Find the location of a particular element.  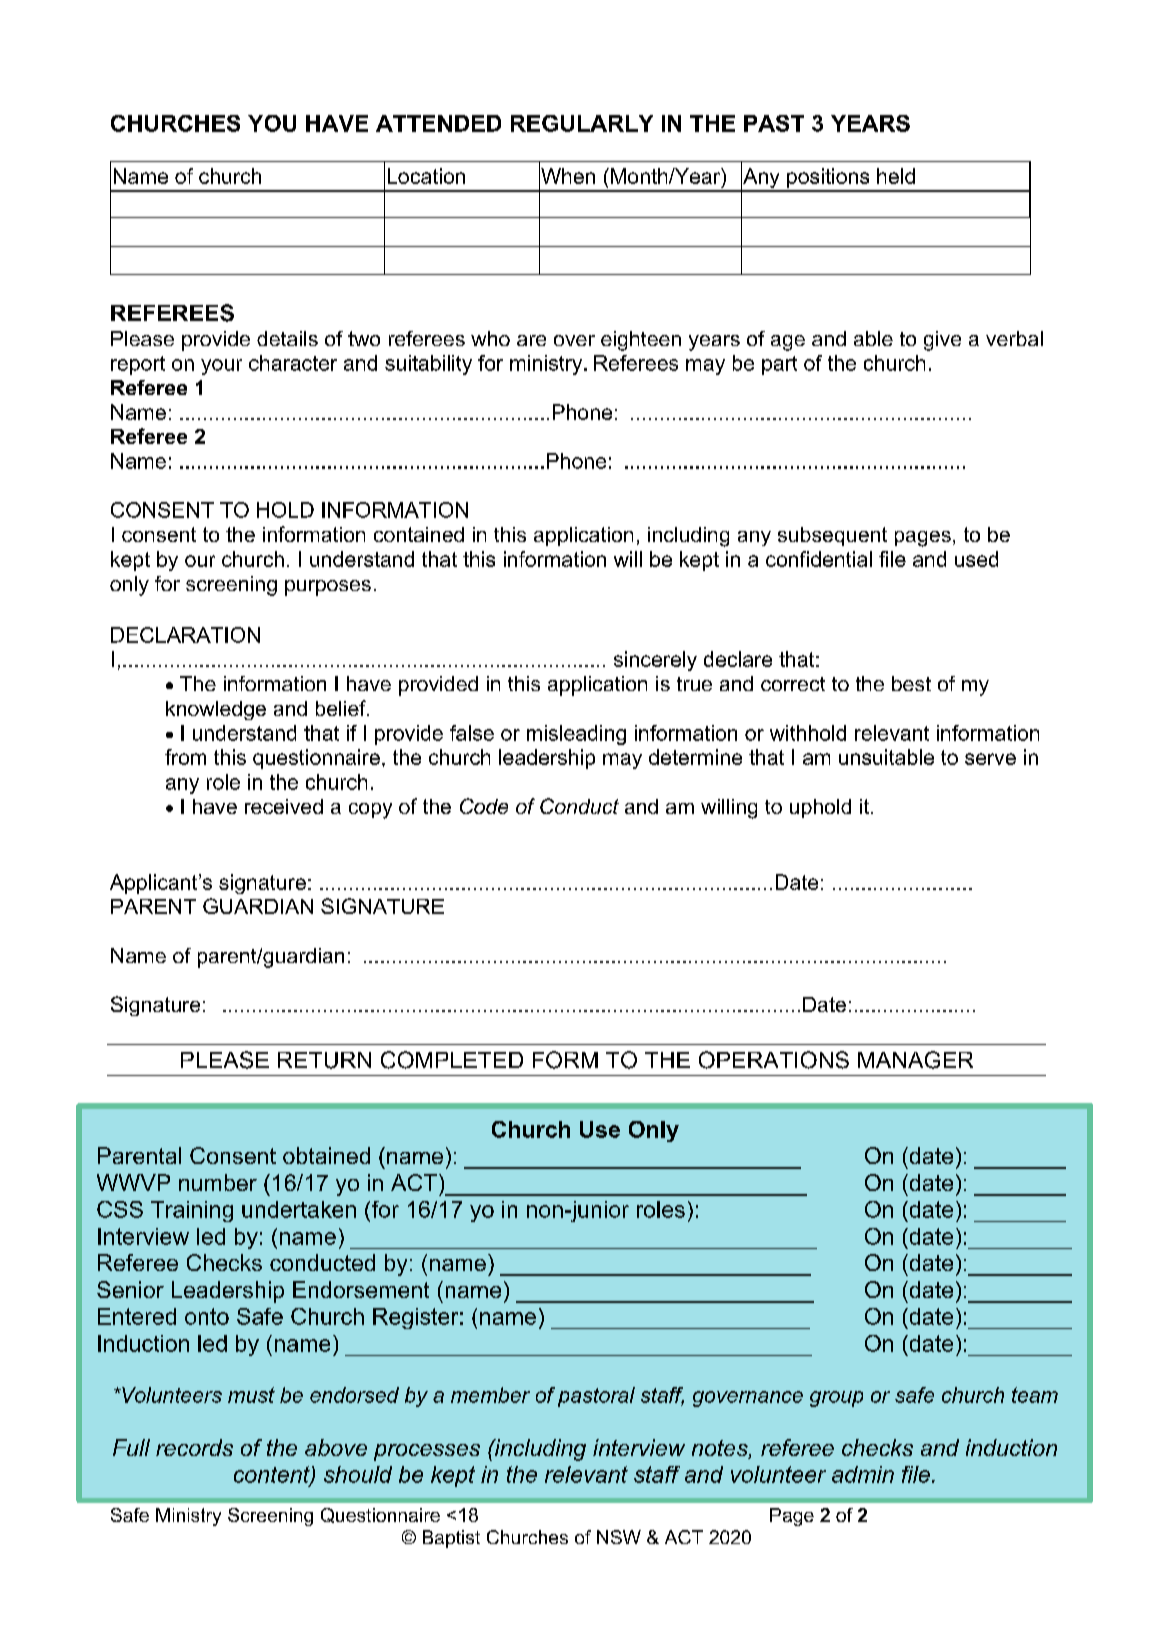

received is located at coordinates (284, 806).
